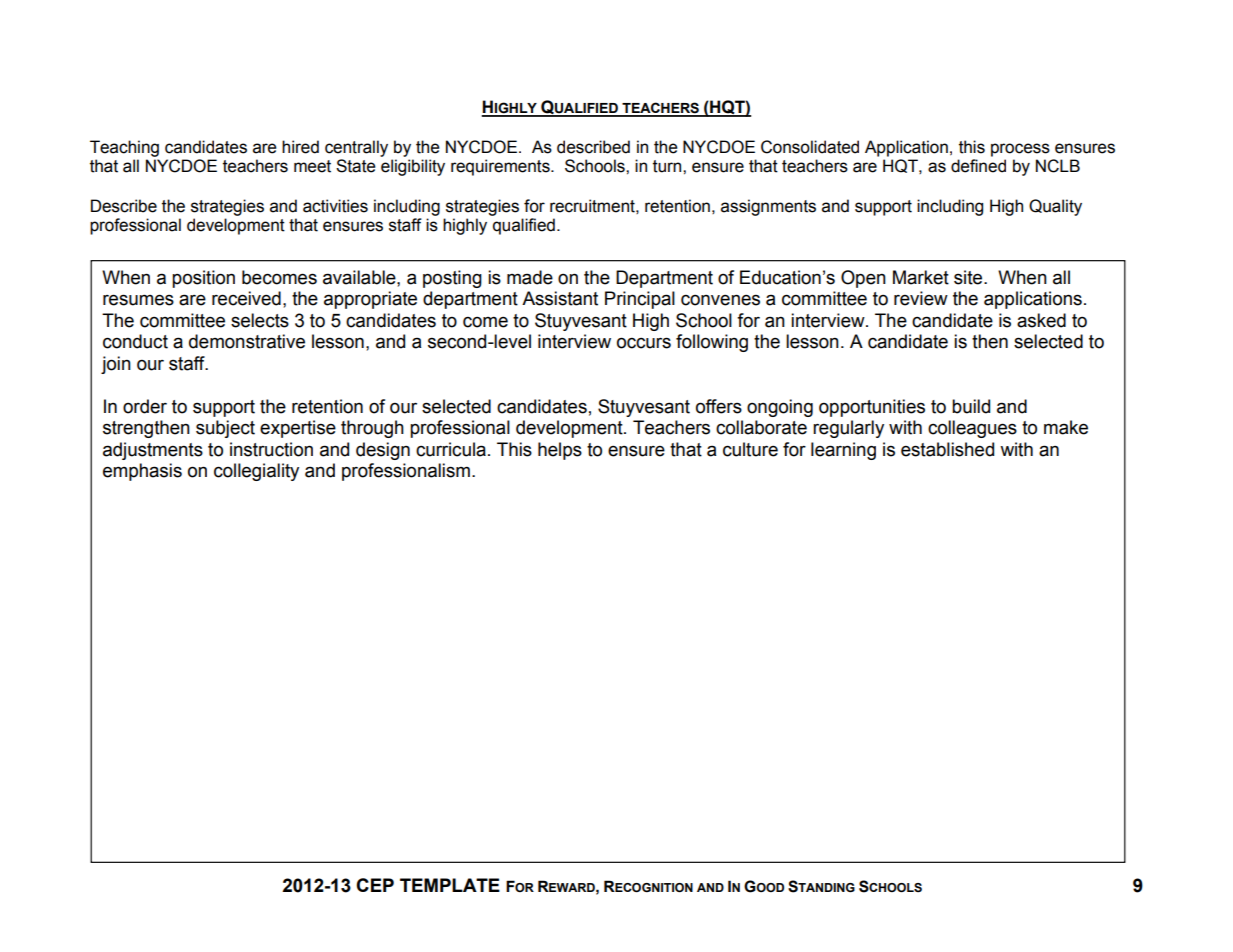 The image size is (1233, 952). Describe the element at coordinates (750, 449) in the image. I see `culture` at that location.
